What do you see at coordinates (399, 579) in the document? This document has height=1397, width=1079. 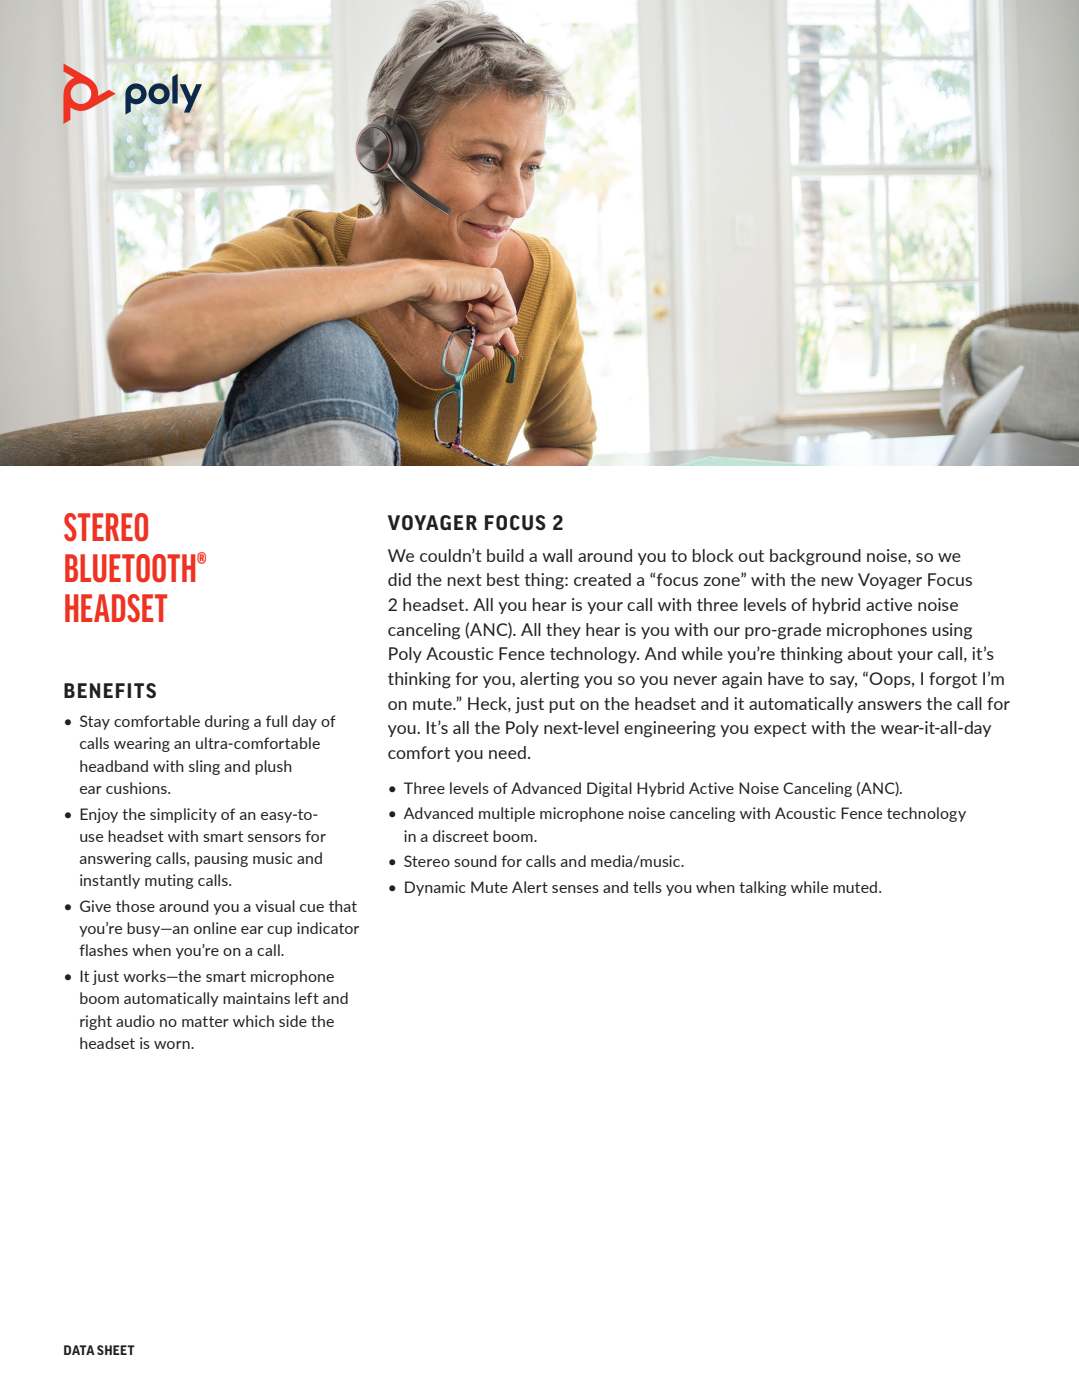 I see `did` at bounding box center [399, 579].
